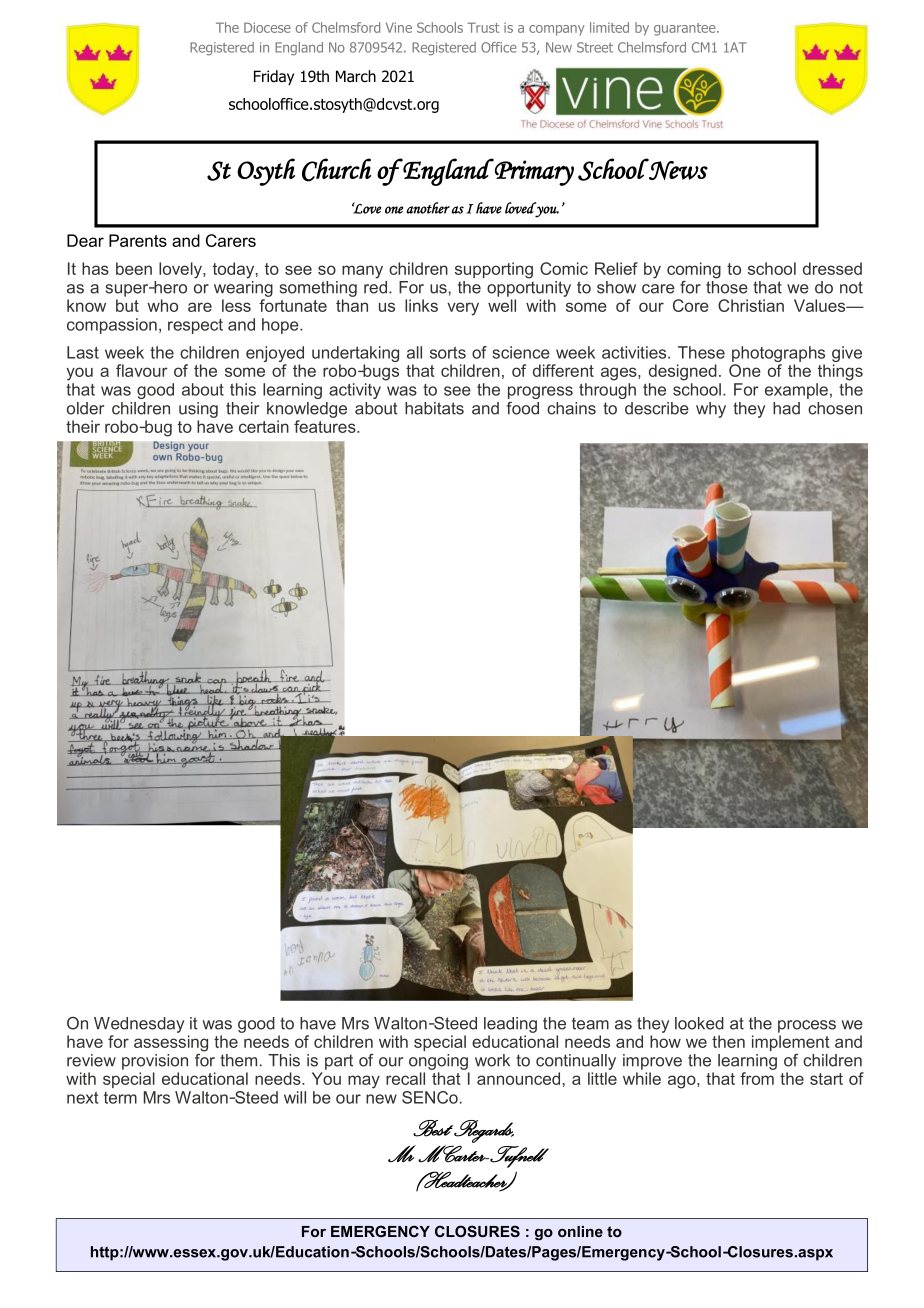  I want to click on why, so click(711, 410).
